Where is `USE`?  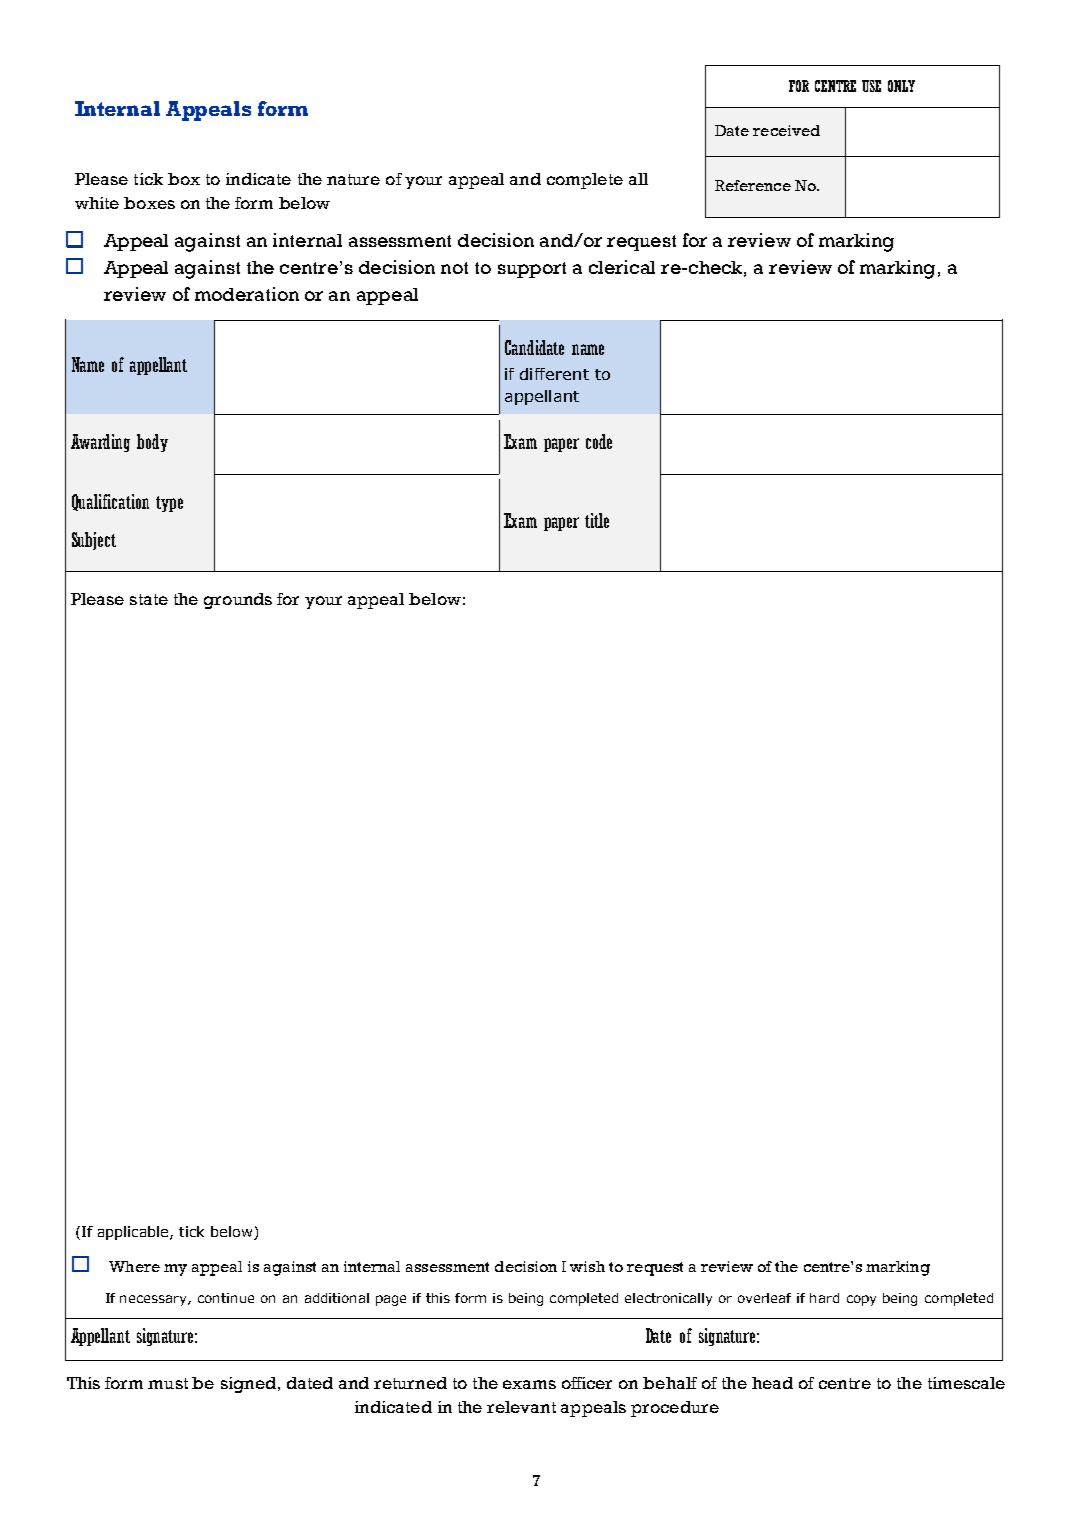
USE is located at coordinates (871, 86).
